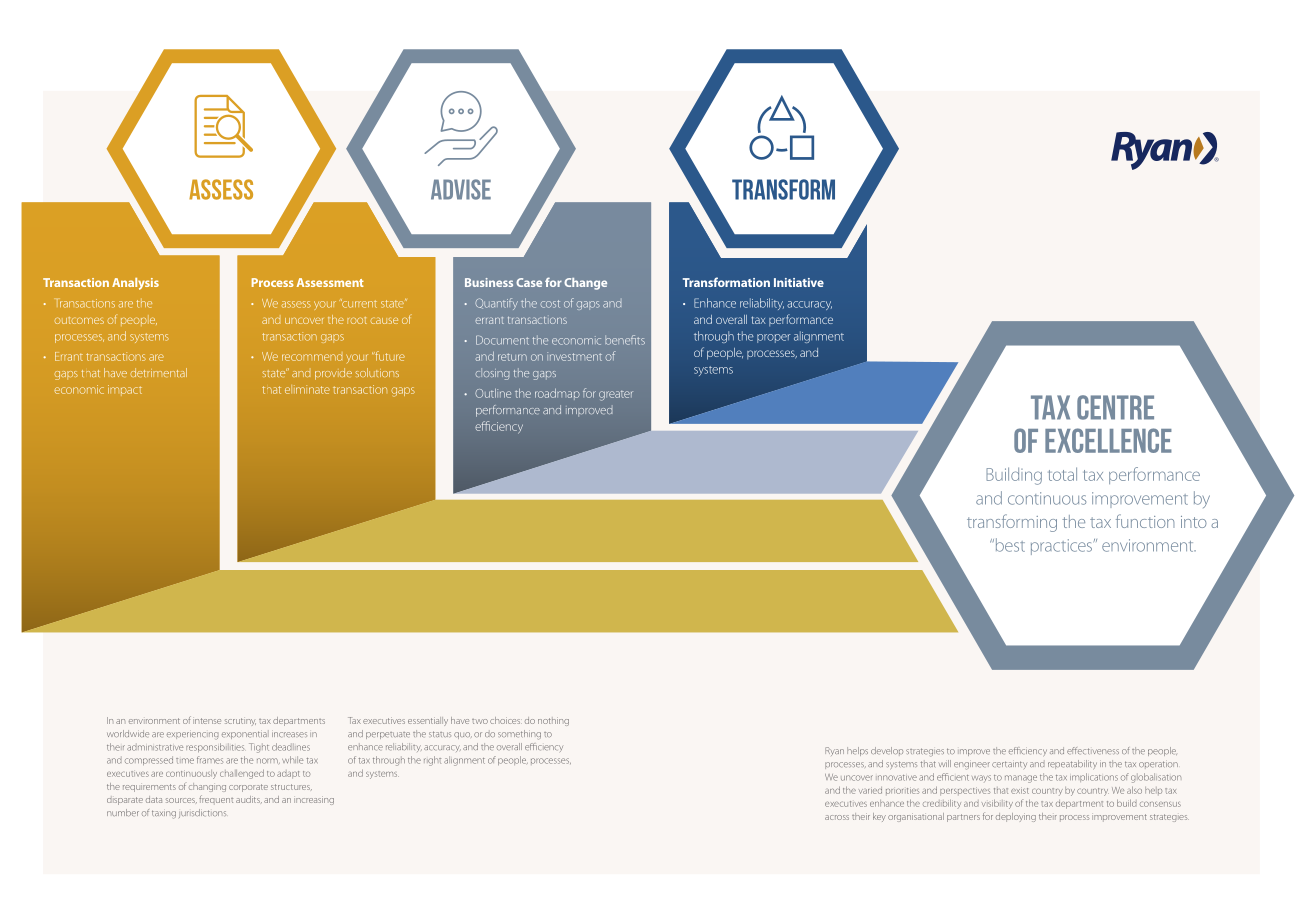 The image size is (1308, 924). What do you see at coordinates (585, 284) in the image?
I see `Change` at bounding box center [585, 284].
